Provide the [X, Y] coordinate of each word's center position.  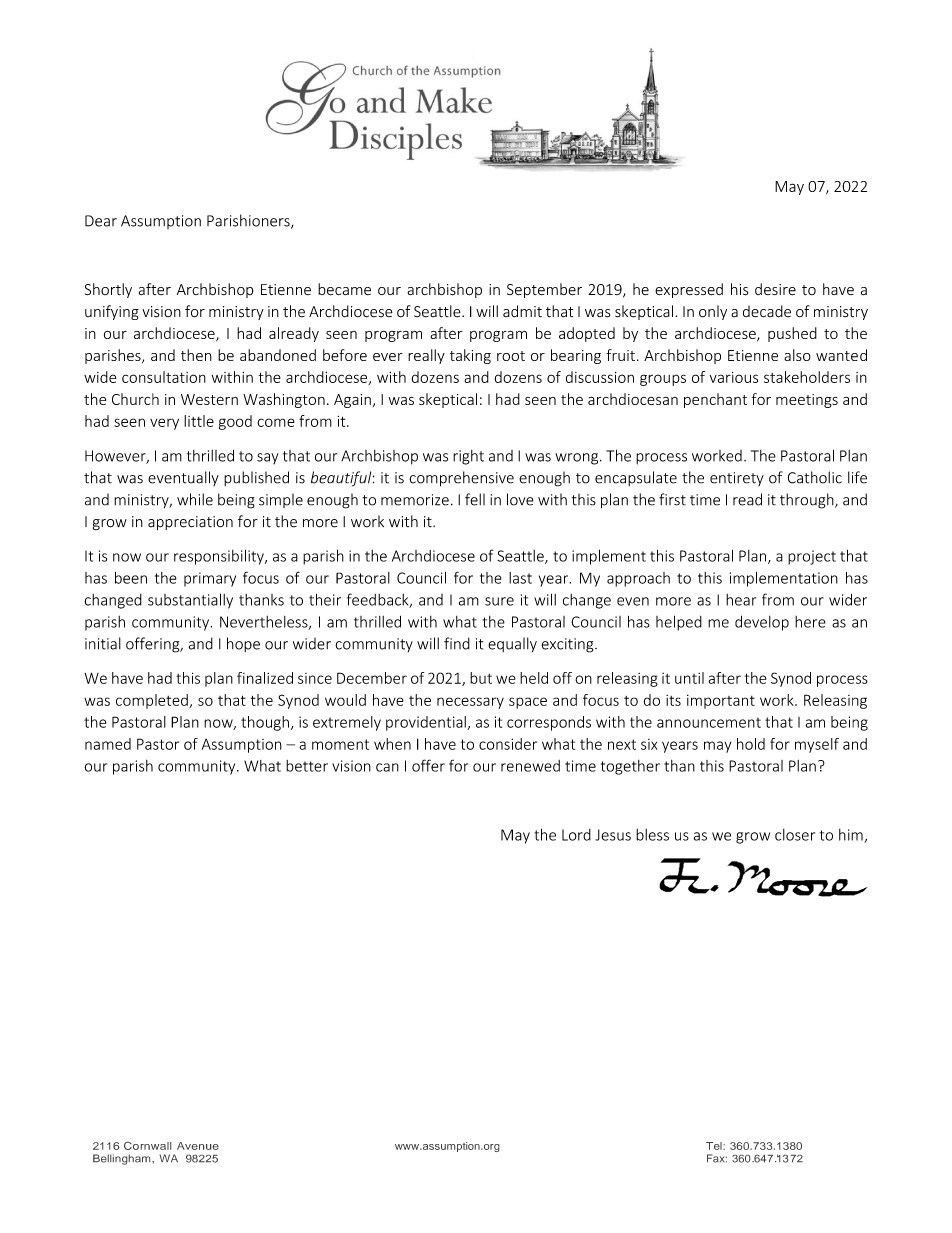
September [544, 290]
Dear [101, 221]
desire [775, 289]
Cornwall [147, 1146]
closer [795, 835]
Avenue [198, 1146]
